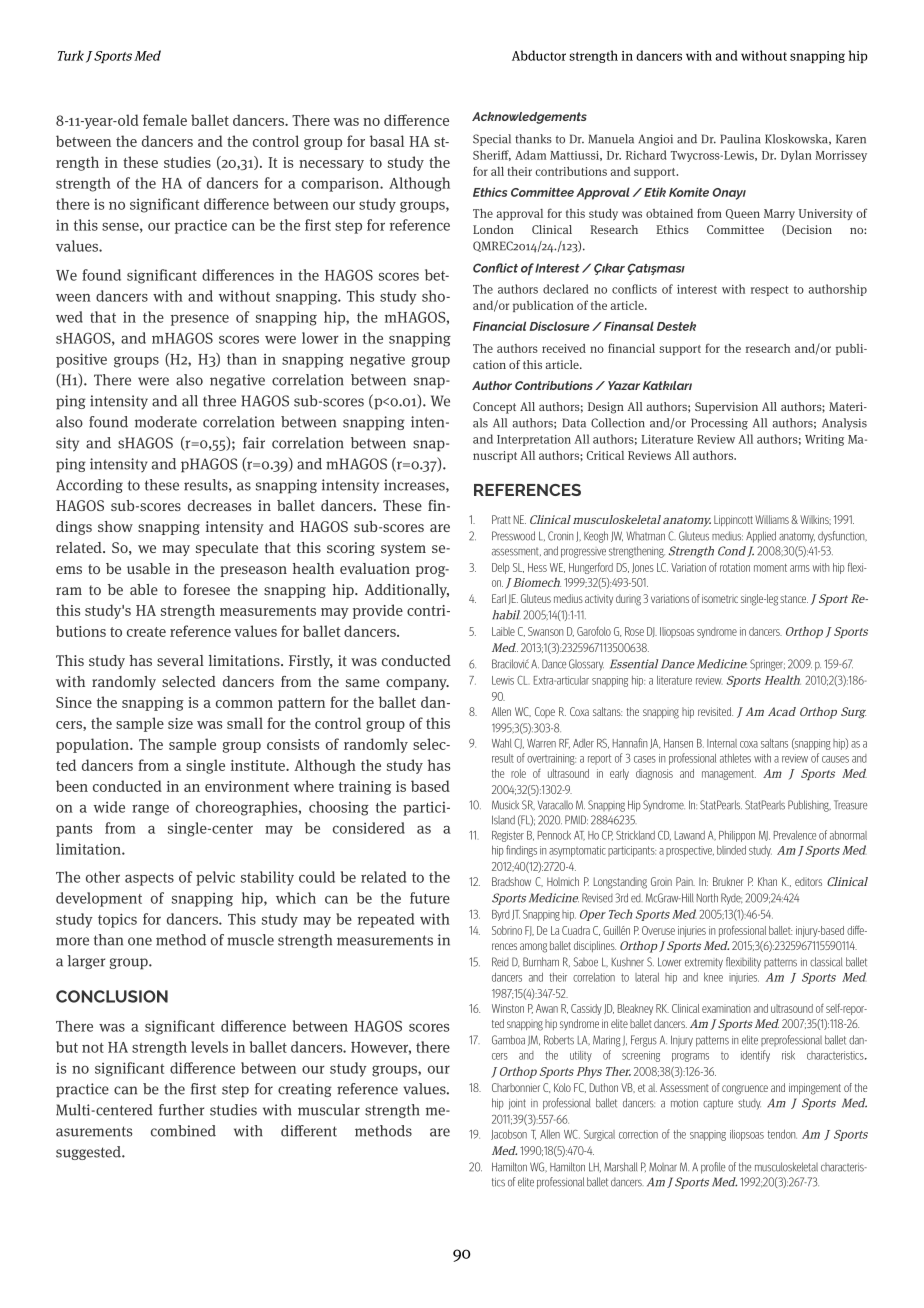  What do you see at coordinates (518, 773) in the screenshot?
I see `role` at bounding box center [518, 773].
